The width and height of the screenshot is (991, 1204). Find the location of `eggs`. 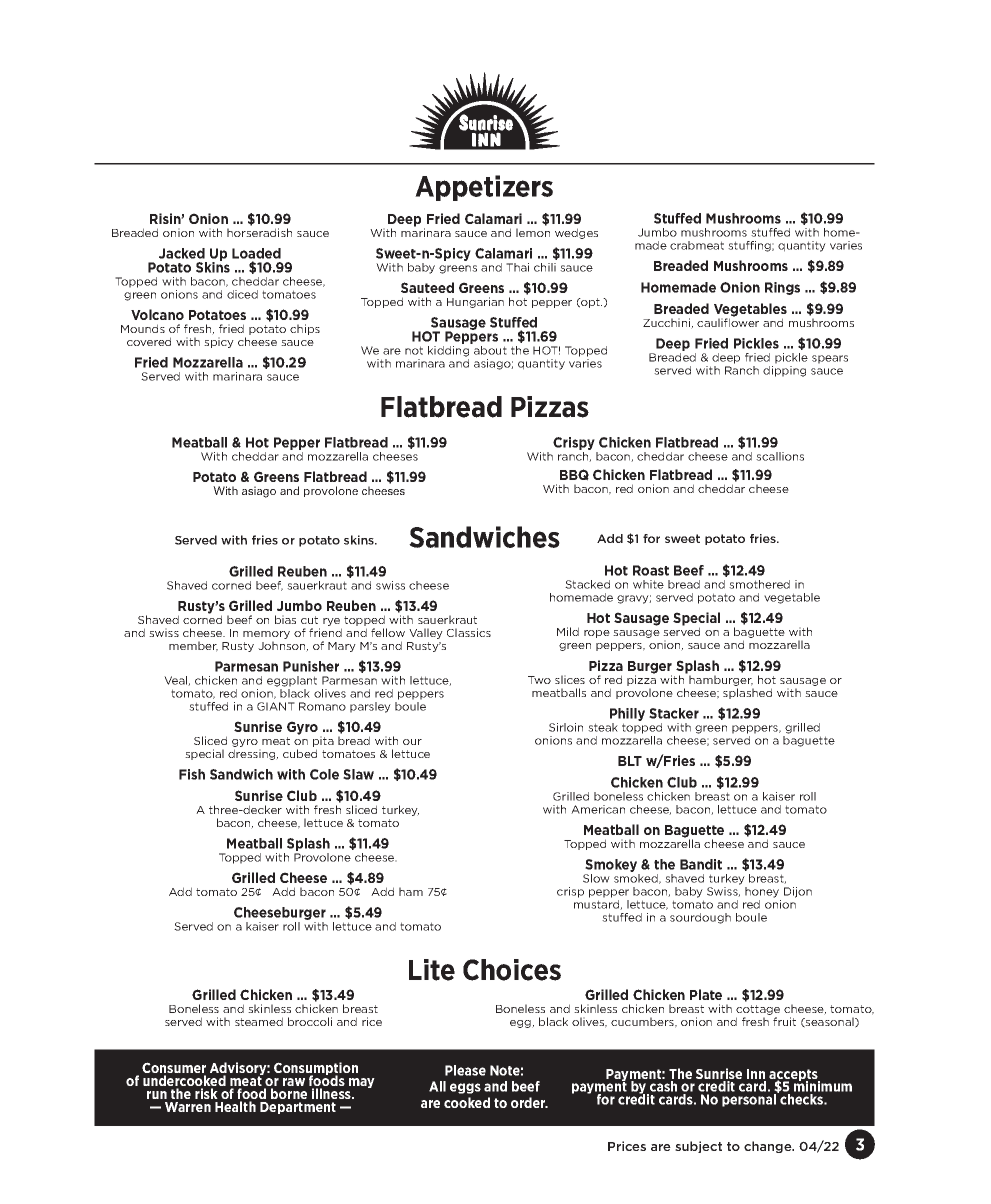

eggs is located at coordinates (465, 1088).
